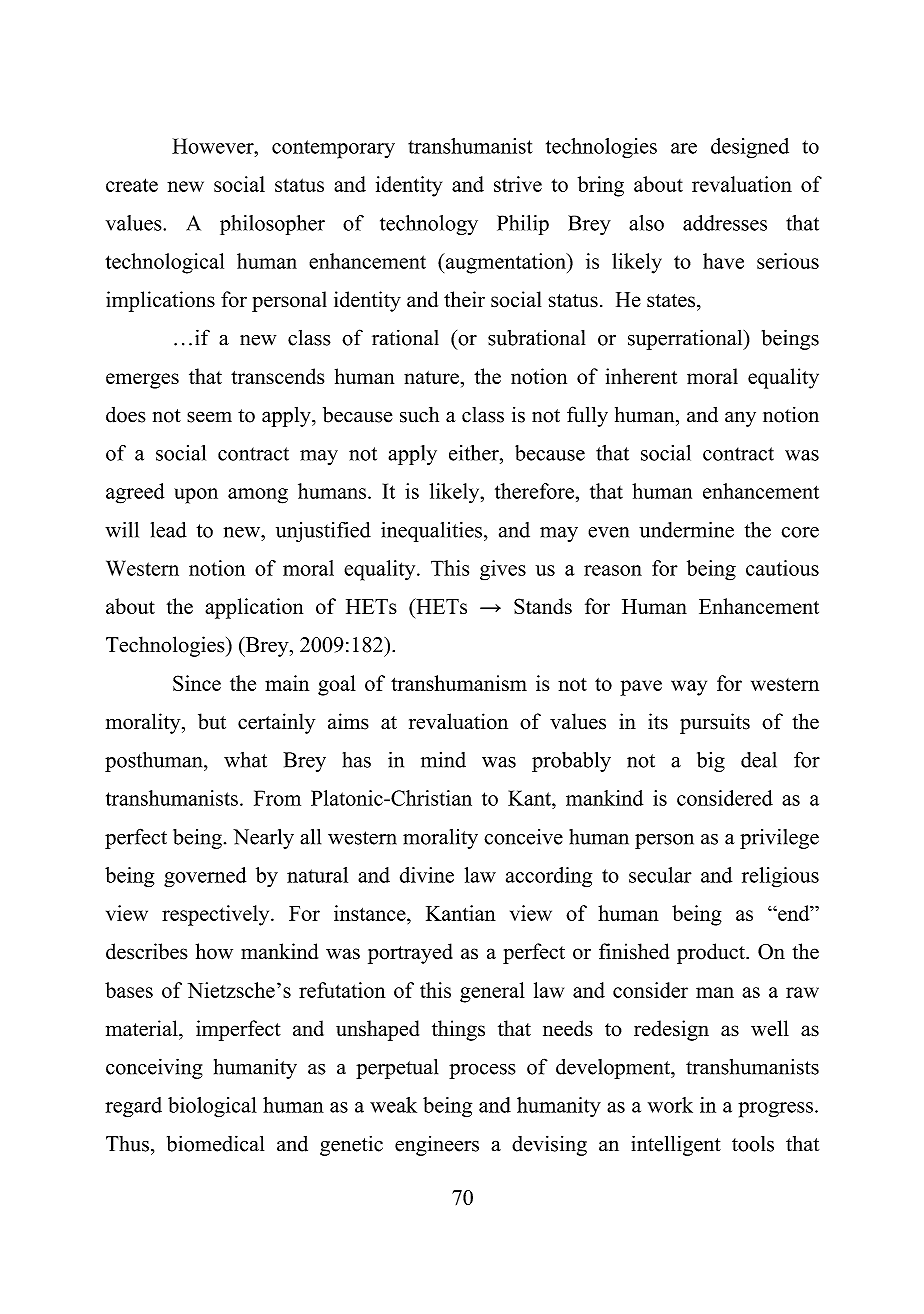  What do you see at coordinates (197, 683) in the image?
I see `Since` at bounding box center [197, 683].
